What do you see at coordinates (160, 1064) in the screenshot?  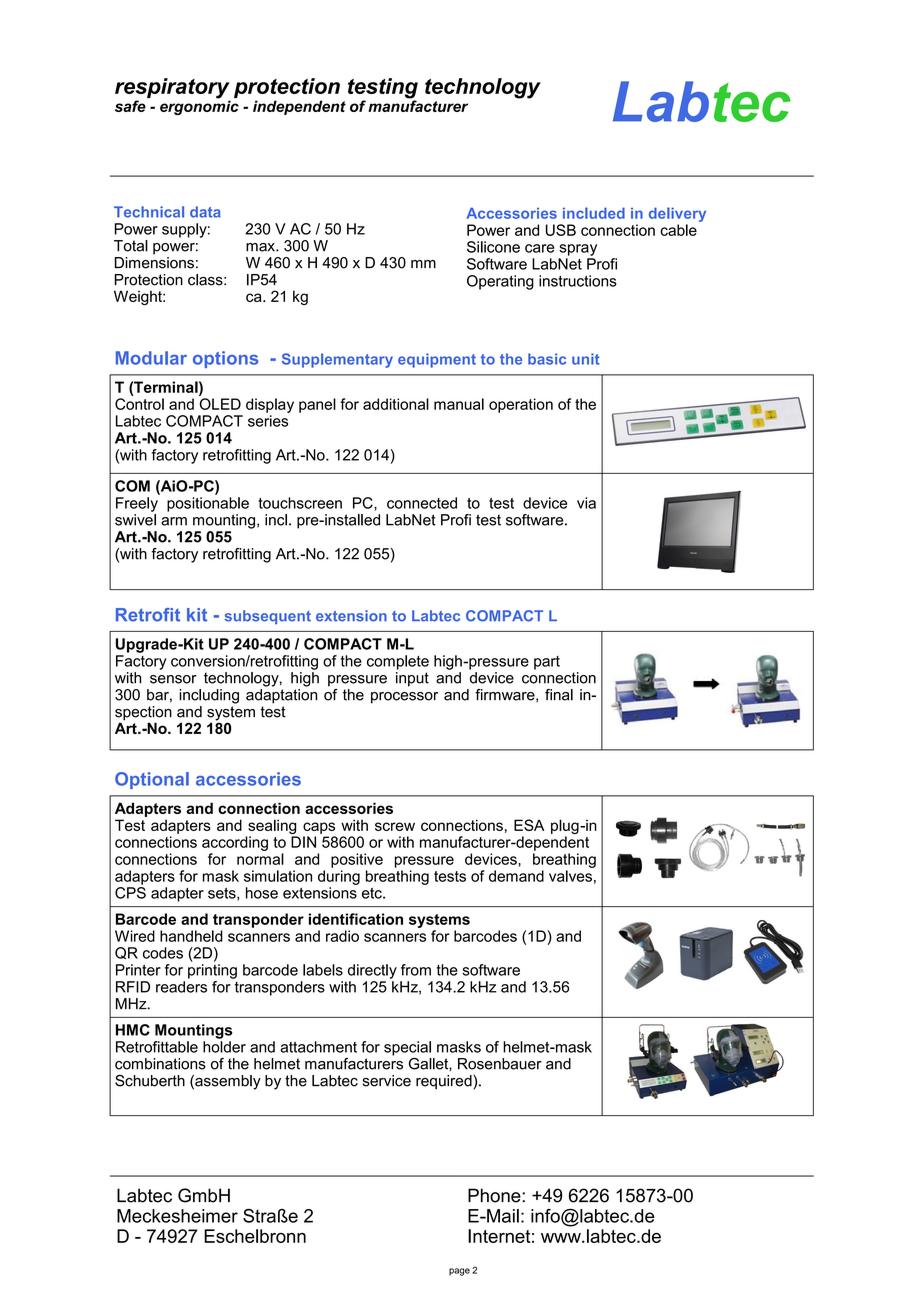 I see `combinations` at bounding box center [160, 1064].
